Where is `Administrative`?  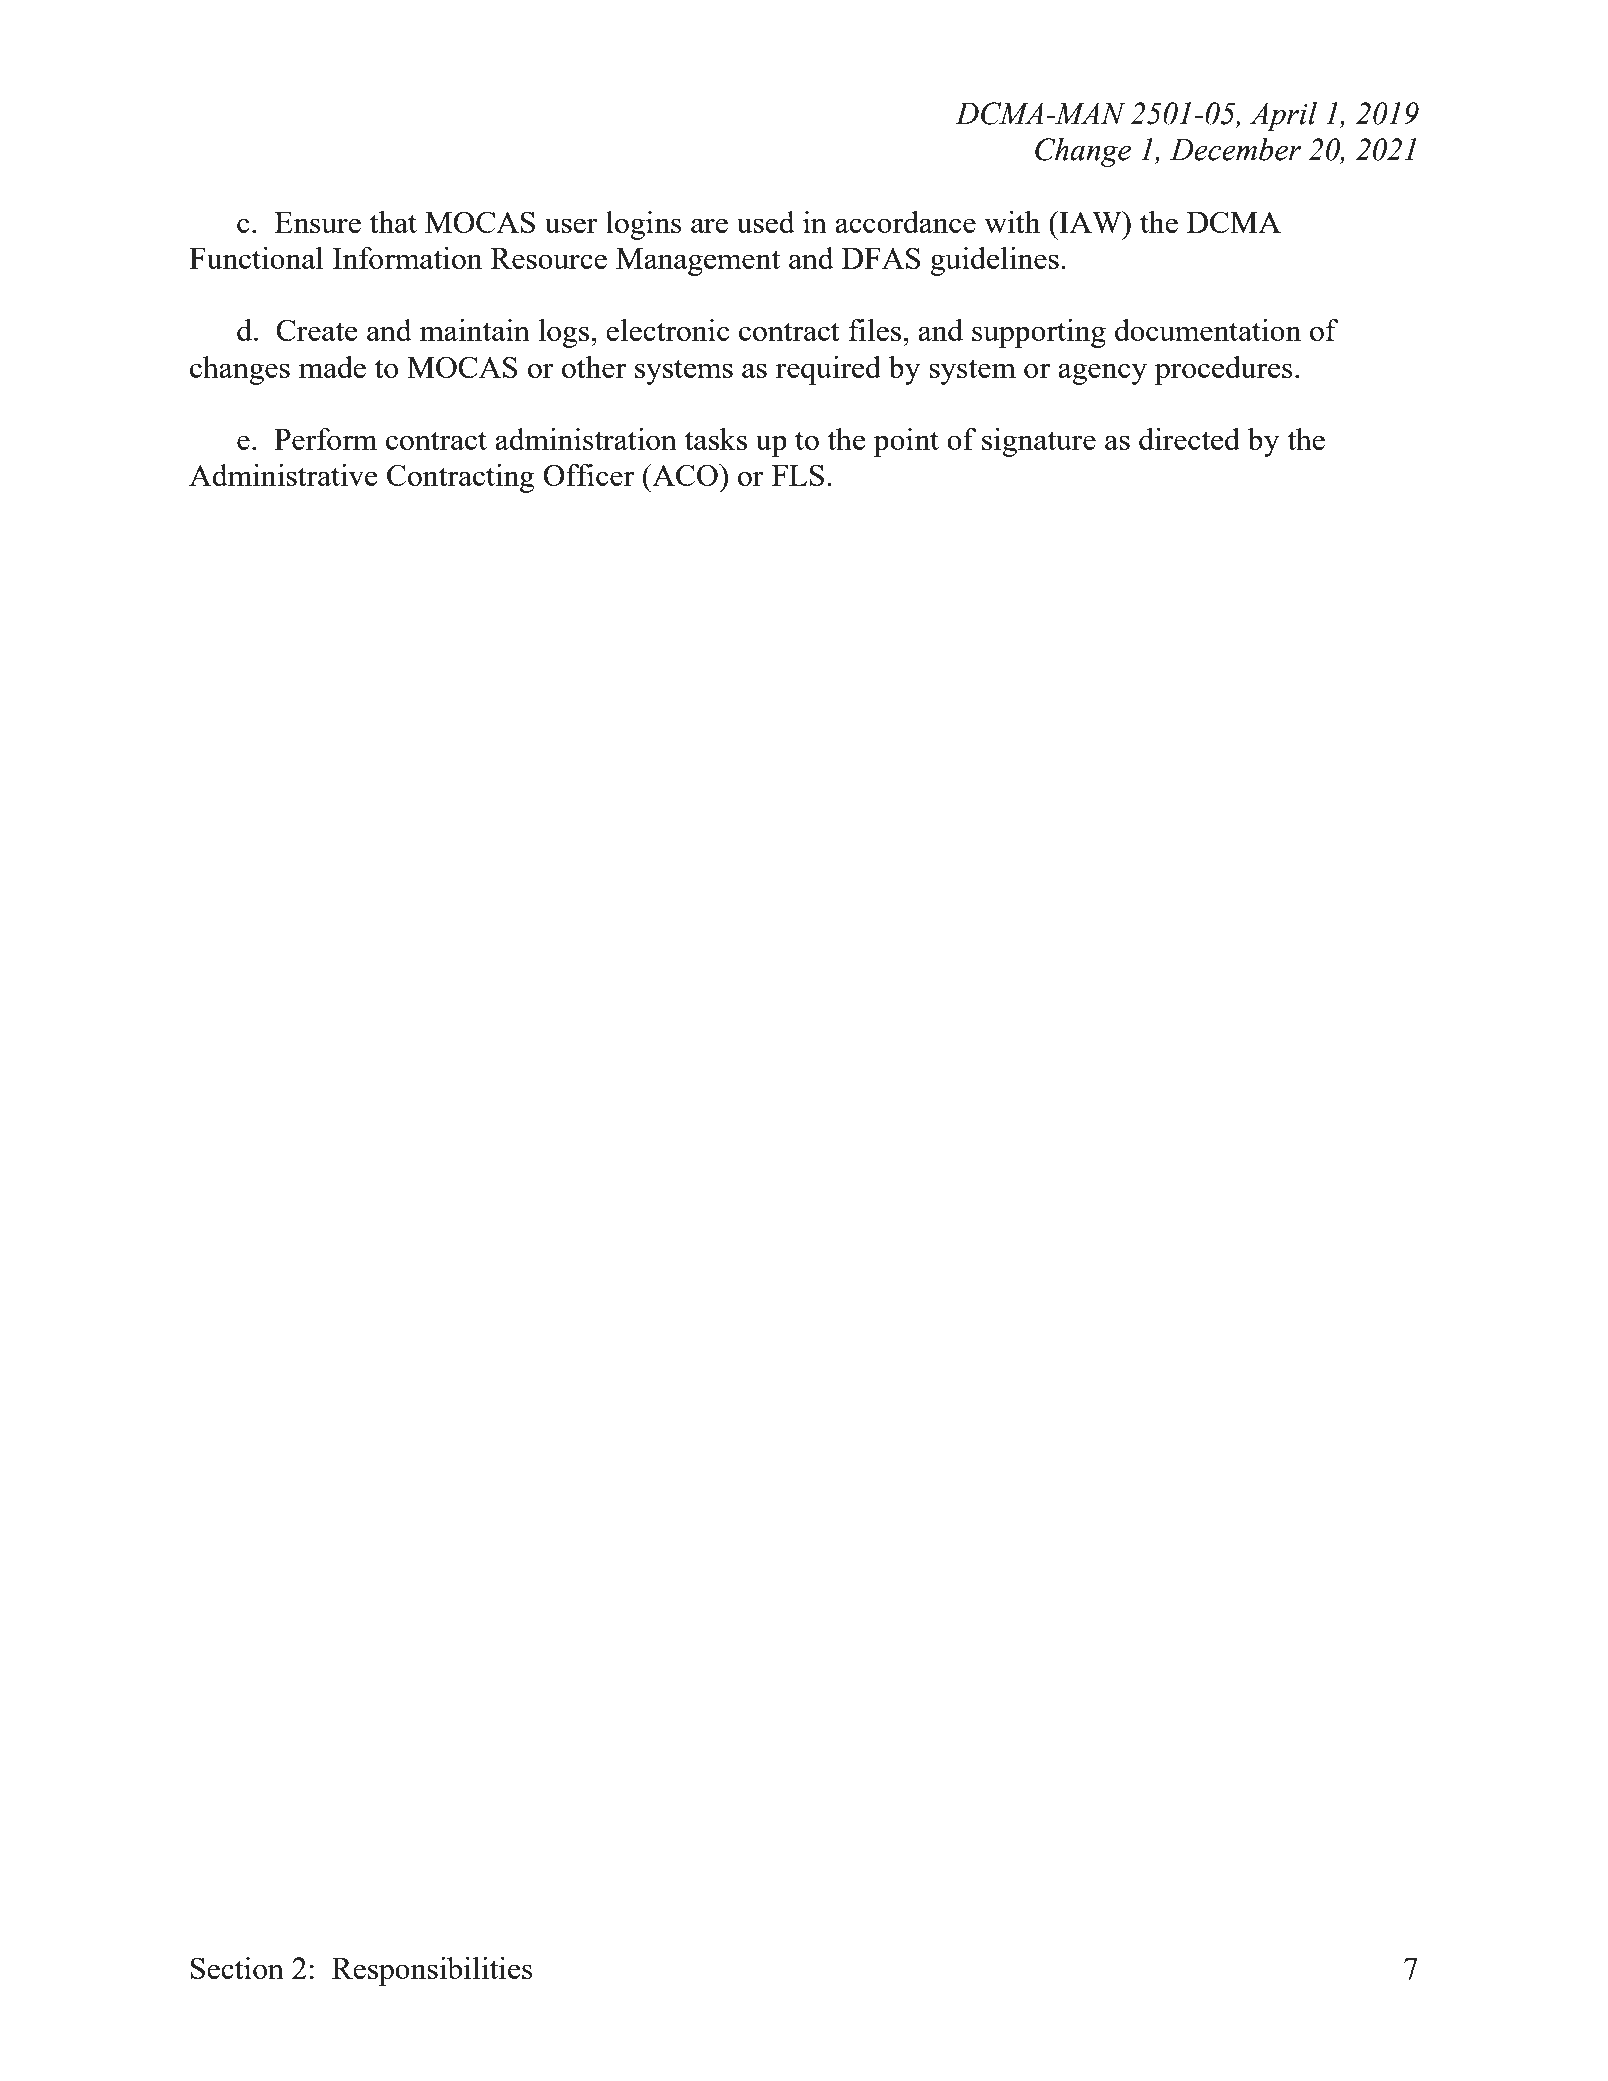
Administrative is located at coordinates (283, 475).
